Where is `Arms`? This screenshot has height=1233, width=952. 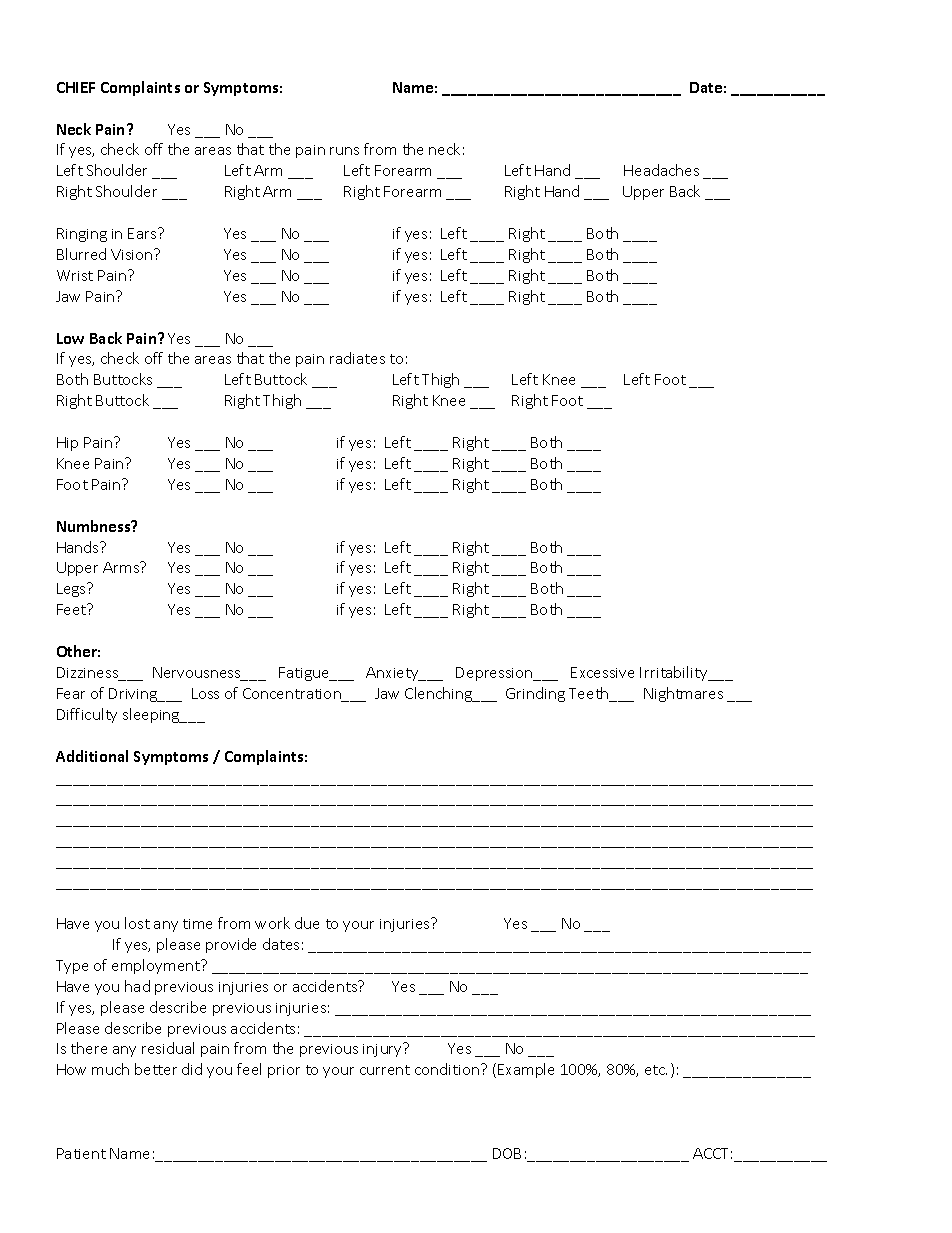 Arms is located at coordinates (122, 567).
